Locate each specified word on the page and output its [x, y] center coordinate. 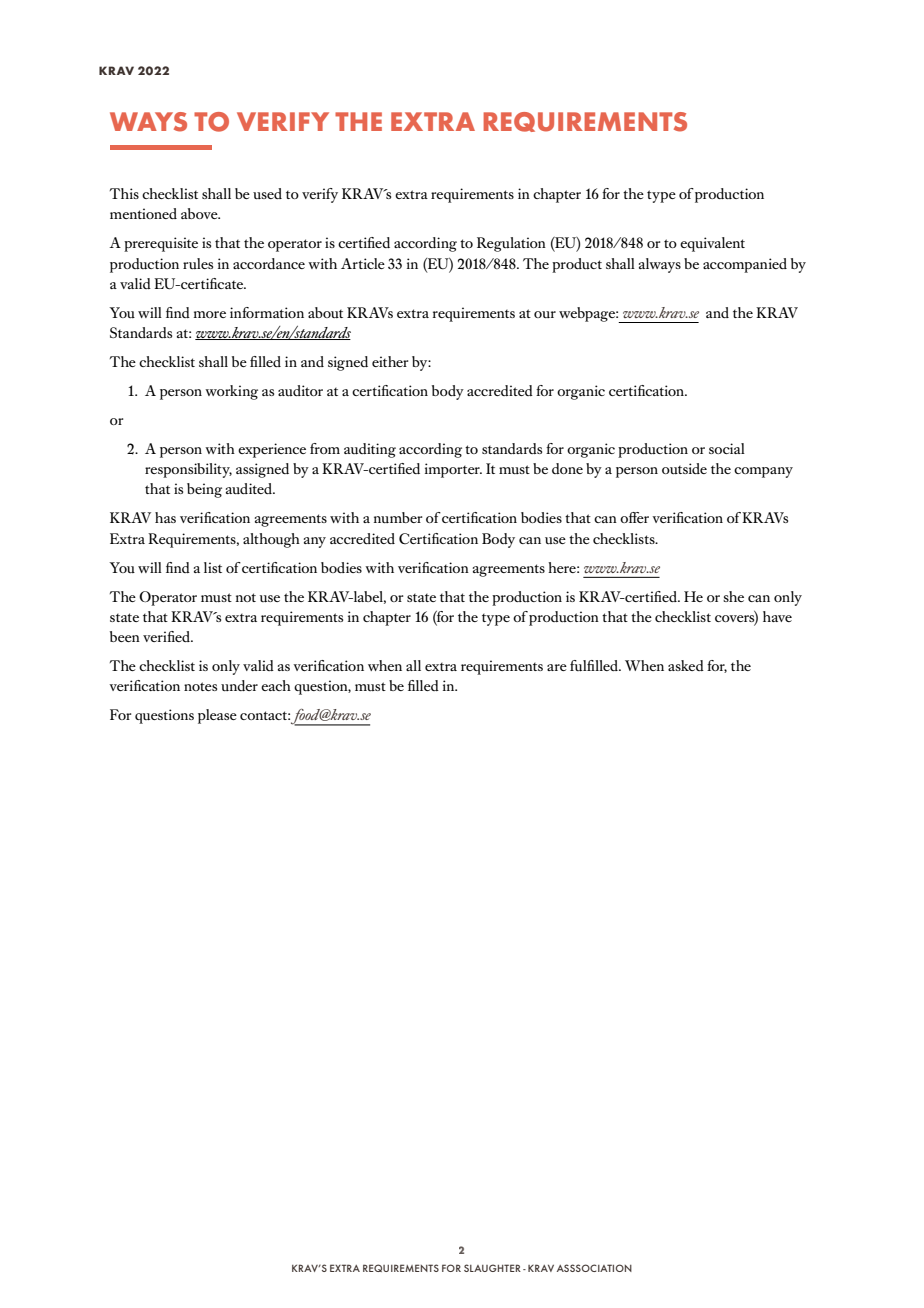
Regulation [511, 244]
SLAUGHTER [492, 1268]
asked [686, 665]
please [217, 716]
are [557, 667]
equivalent [712, 244]
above [200, 213]
